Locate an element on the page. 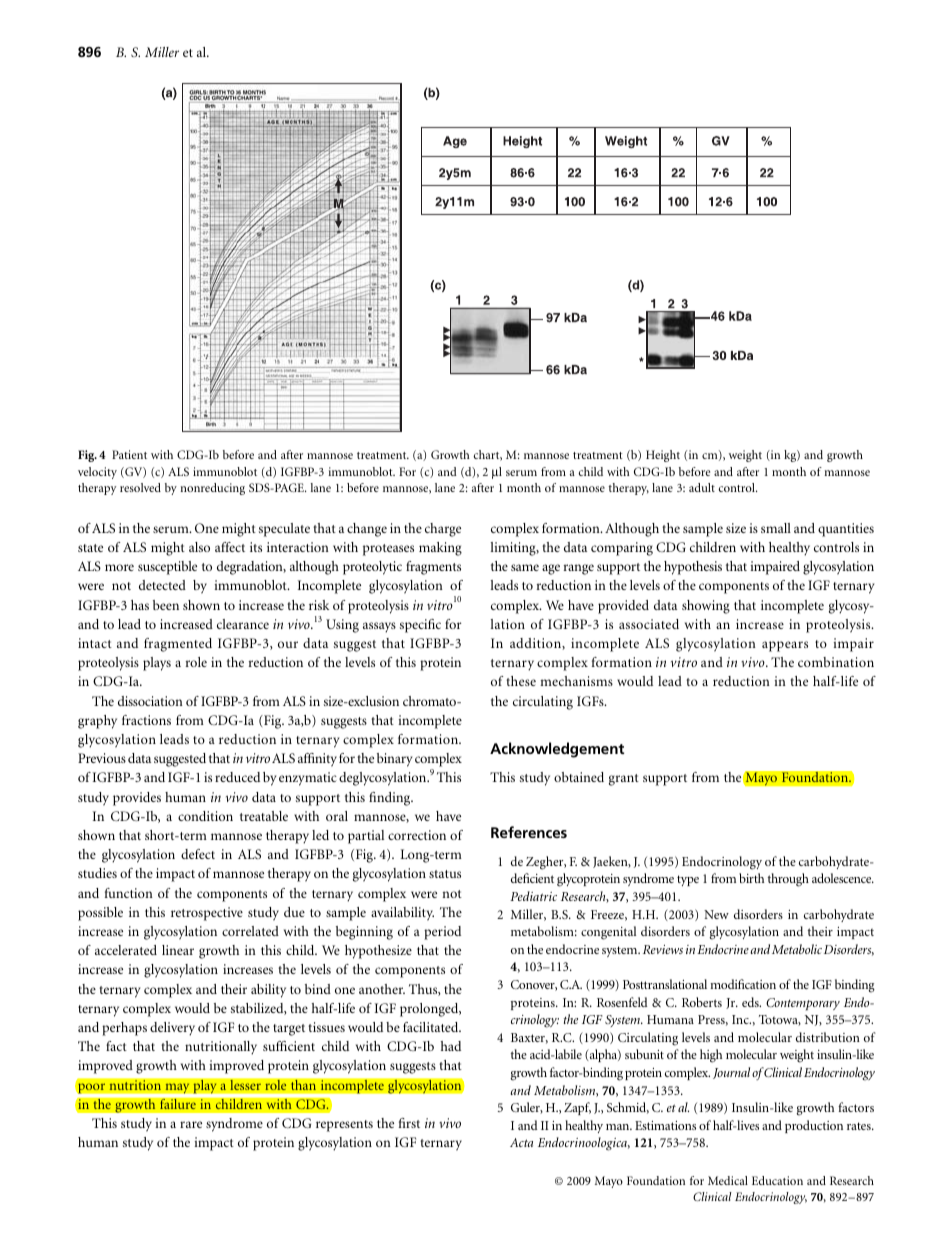  Acta is located at coordinates (521, 1142).
